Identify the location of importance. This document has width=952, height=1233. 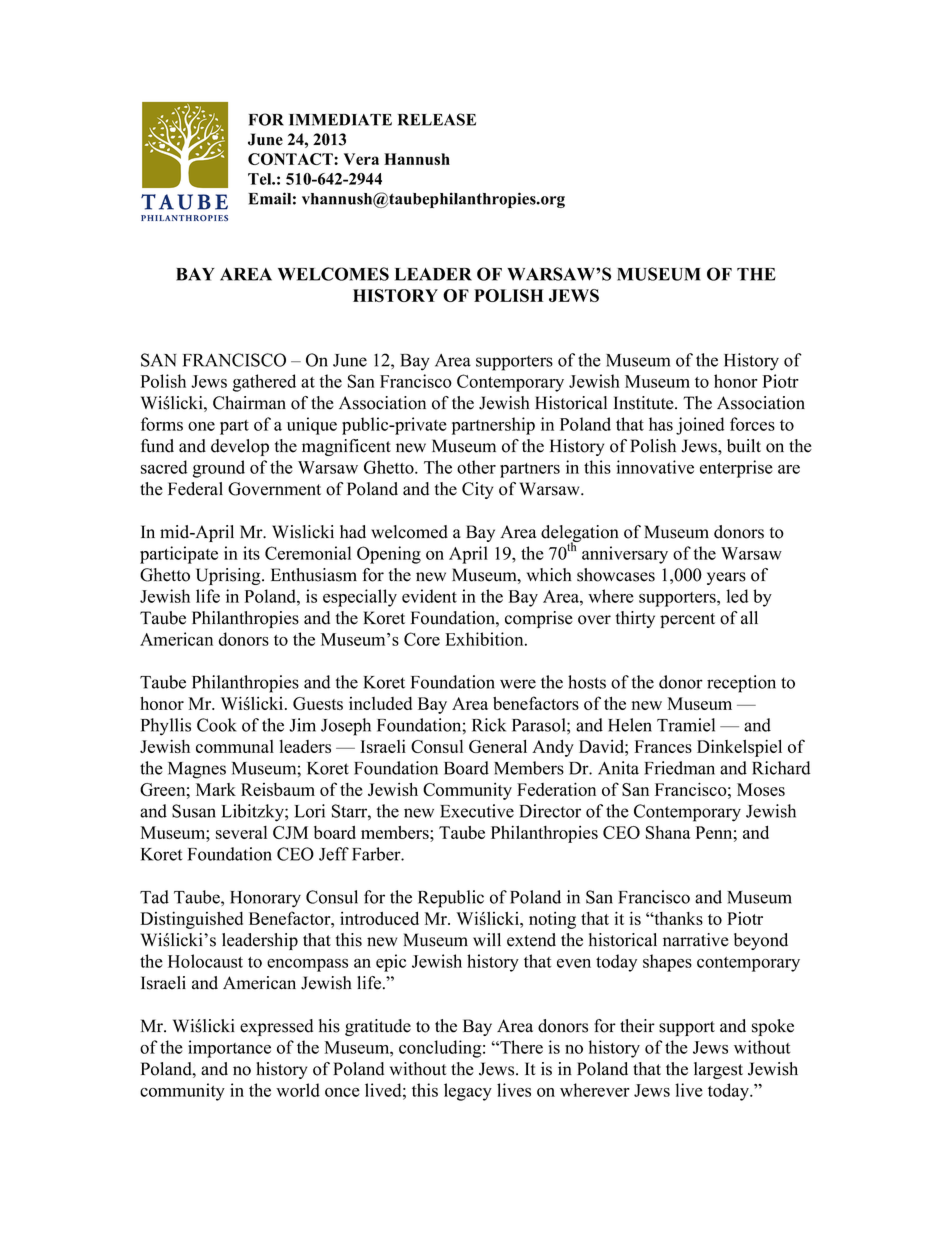
(229, 1049).
